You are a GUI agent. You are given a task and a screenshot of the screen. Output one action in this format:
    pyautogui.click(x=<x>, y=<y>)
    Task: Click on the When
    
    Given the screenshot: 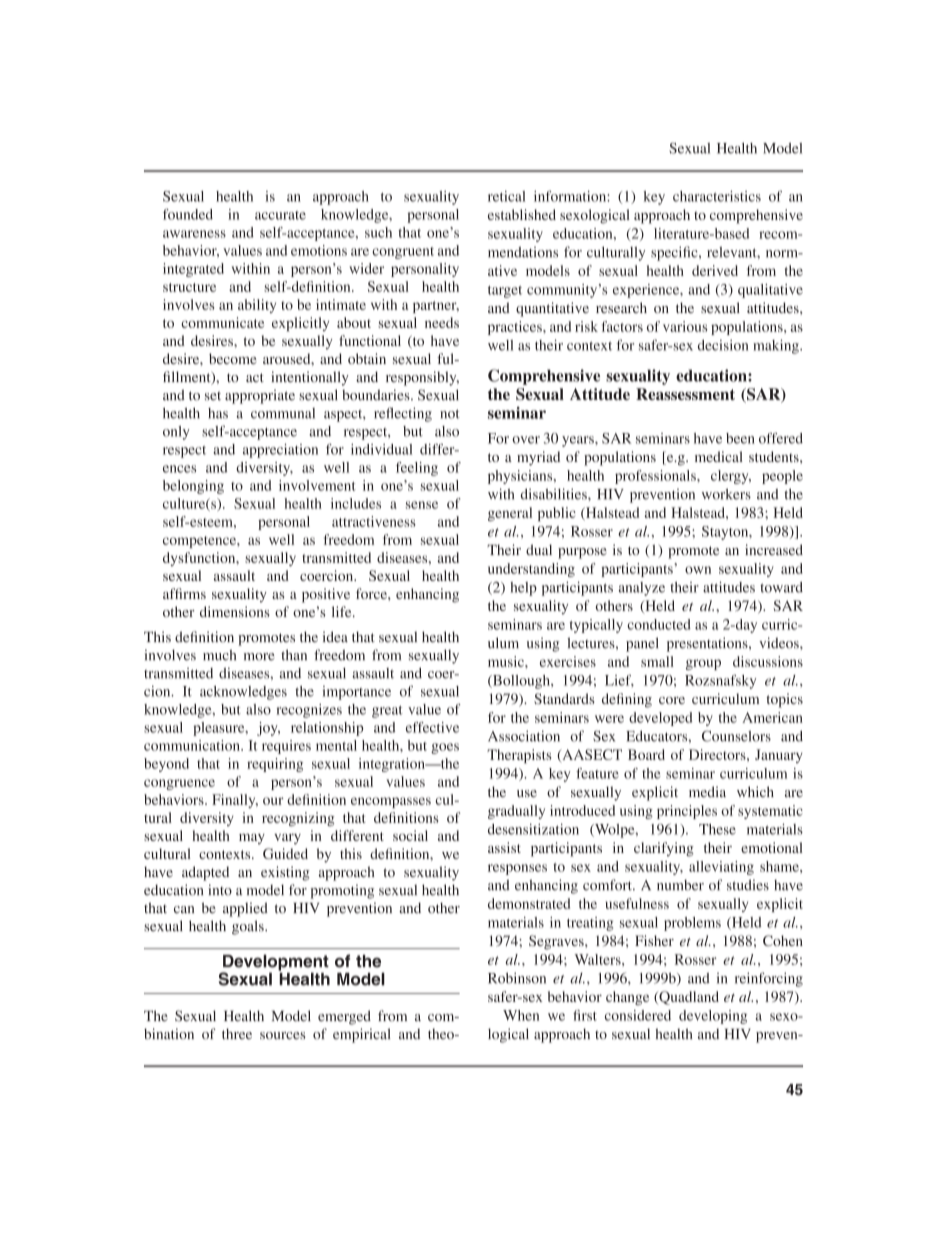 What is the action you would take?
    pyautogui.click(x=521, y=1015)
